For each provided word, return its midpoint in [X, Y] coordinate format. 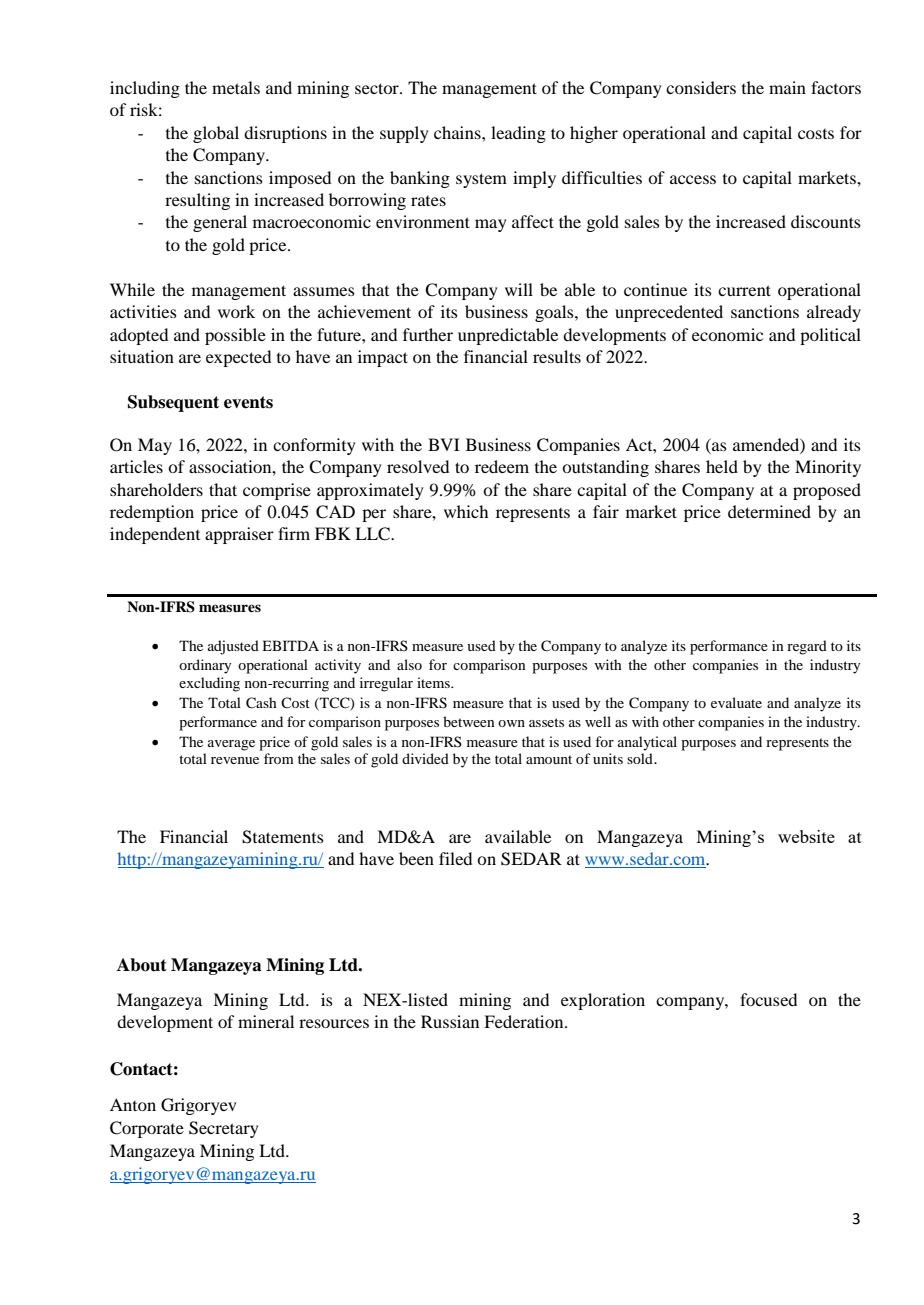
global [216, 134]
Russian [450, 1021]
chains [458, 132]
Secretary [224, 1129]
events [248, 402]
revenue [235, 760]
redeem [502, 466]
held [722, 466]
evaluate [736, 702]
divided [425, 758]
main [787, 87]
